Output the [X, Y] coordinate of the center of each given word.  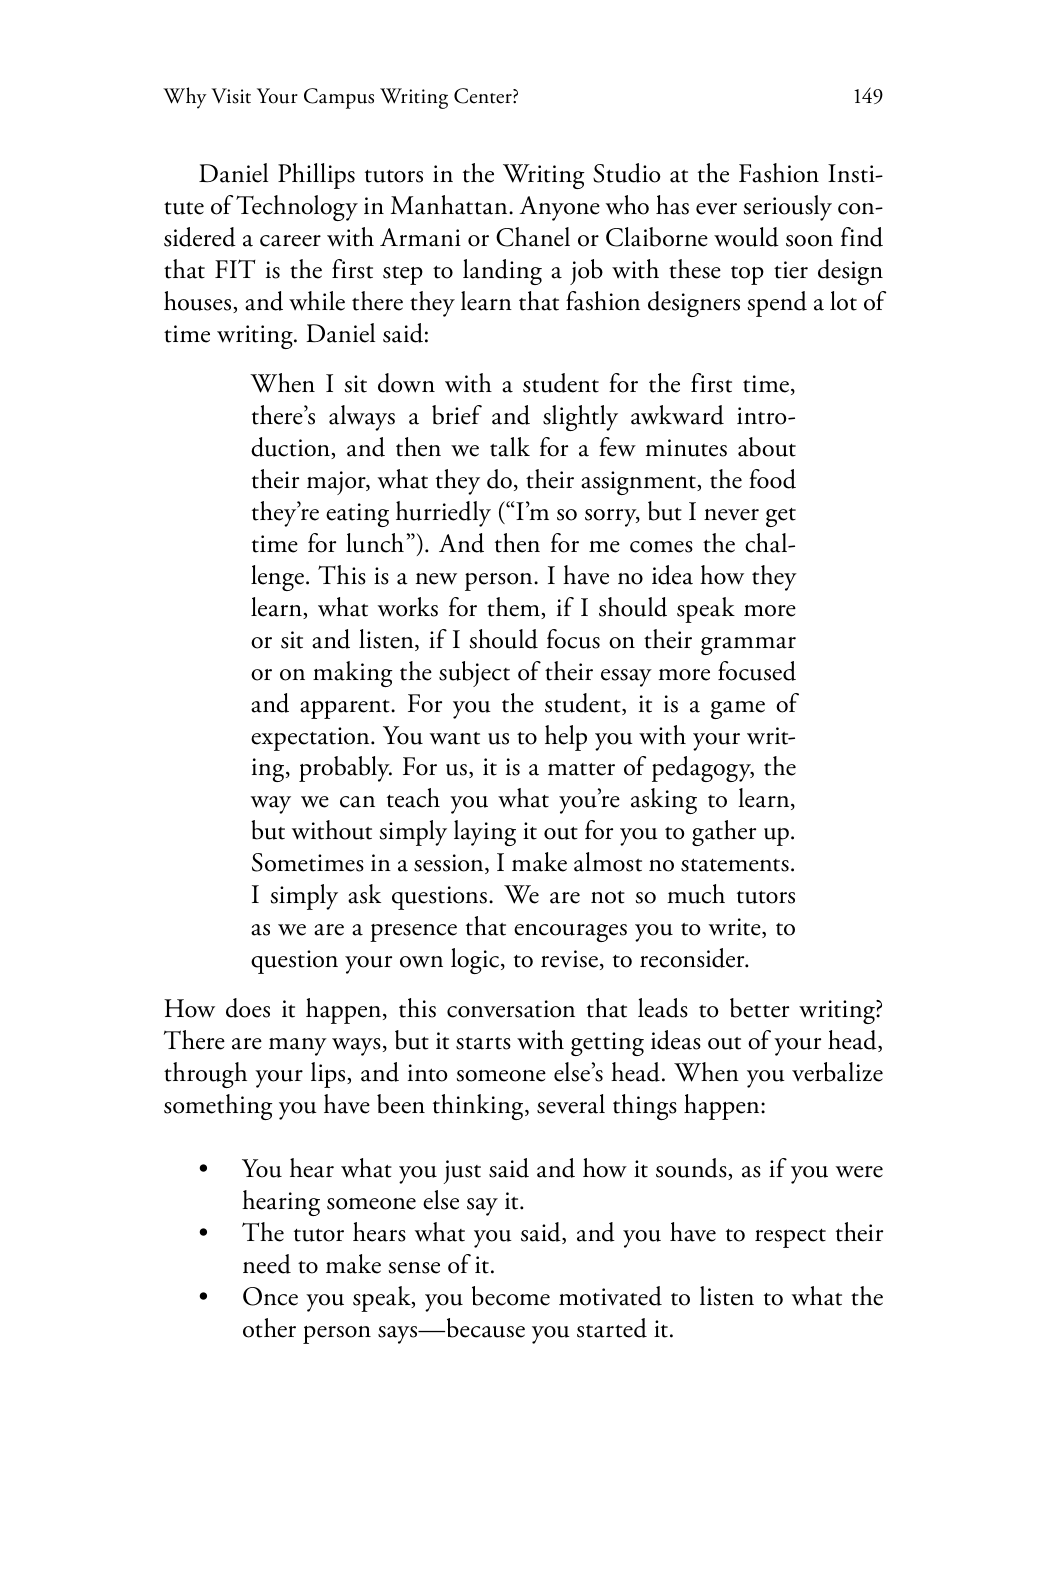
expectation [311, 739]
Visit [231, 96]
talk [510, 447]
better [759, 1008]
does [248, 1008]
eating [357, 515]
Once [270, 1296]
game [738, 710]
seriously [788, 208]
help [566, 738]
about [767, 447]
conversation [511, 1009]
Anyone [559, 208]
